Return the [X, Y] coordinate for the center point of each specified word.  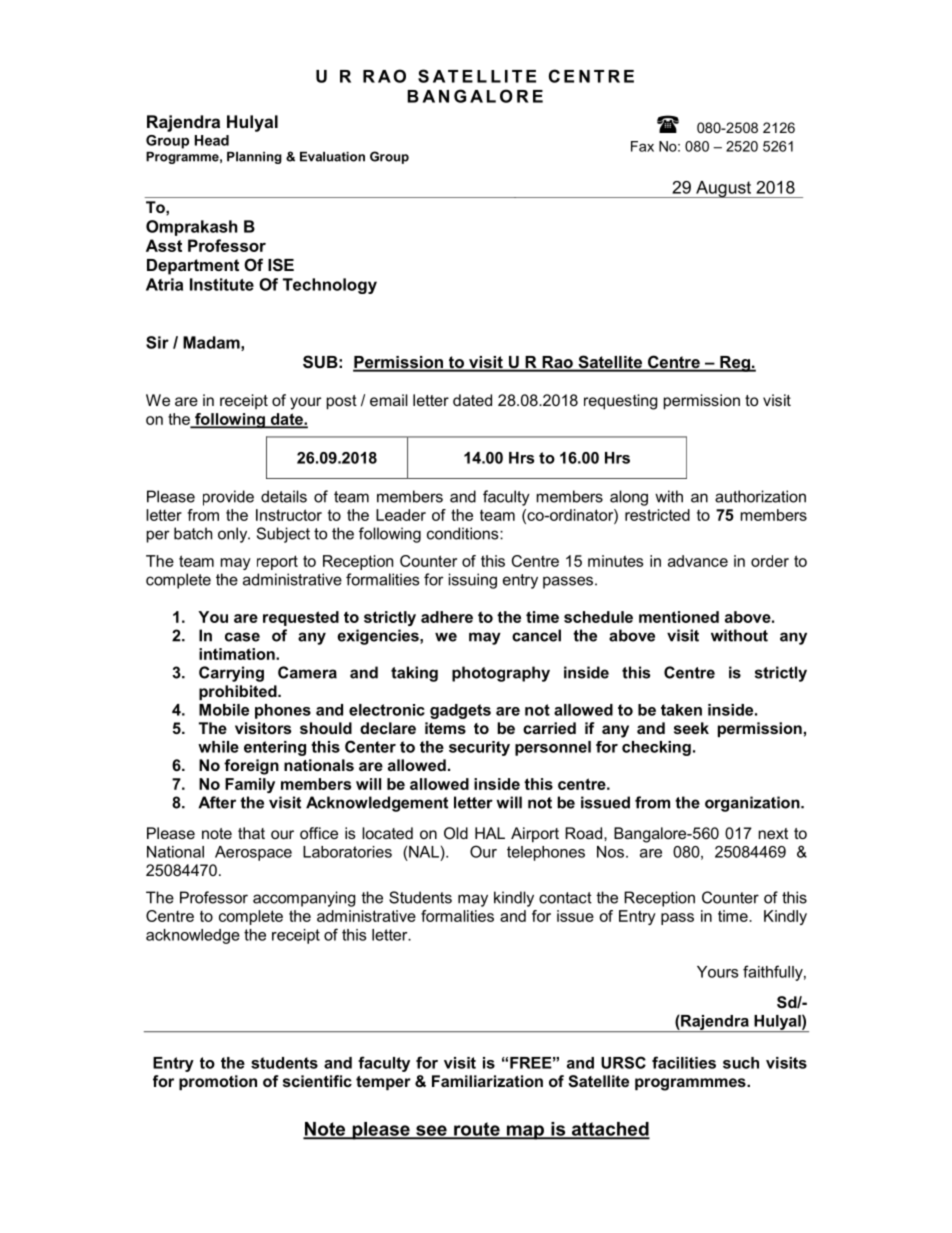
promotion [218, 1082]
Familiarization [487, 1081]
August [724, 189]
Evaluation [332, 157]
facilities [684, 1062]
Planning [254, 158]
